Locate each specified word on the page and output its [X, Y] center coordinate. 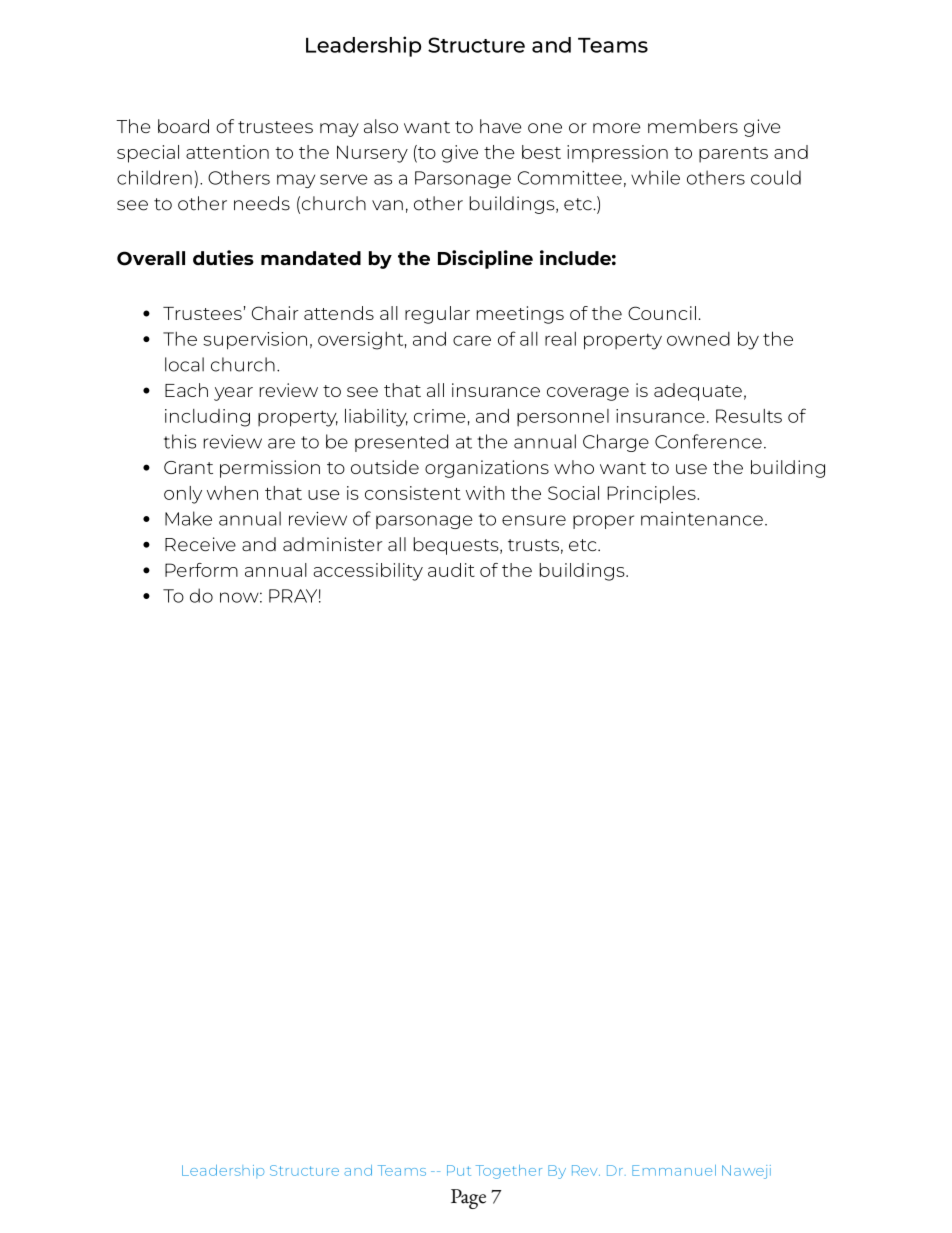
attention [227, 152]
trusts [533, 545]
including [207, 418]
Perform [201, 570]
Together [509, 1172]
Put [459, 1170]
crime [440, 416]
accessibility [368, 572]
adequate [698, 392]
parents [733, 155]
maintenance [702, 519]
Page [468, 1199]
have [500, 126]
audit [451, 570]
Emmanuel [674, 1170]
